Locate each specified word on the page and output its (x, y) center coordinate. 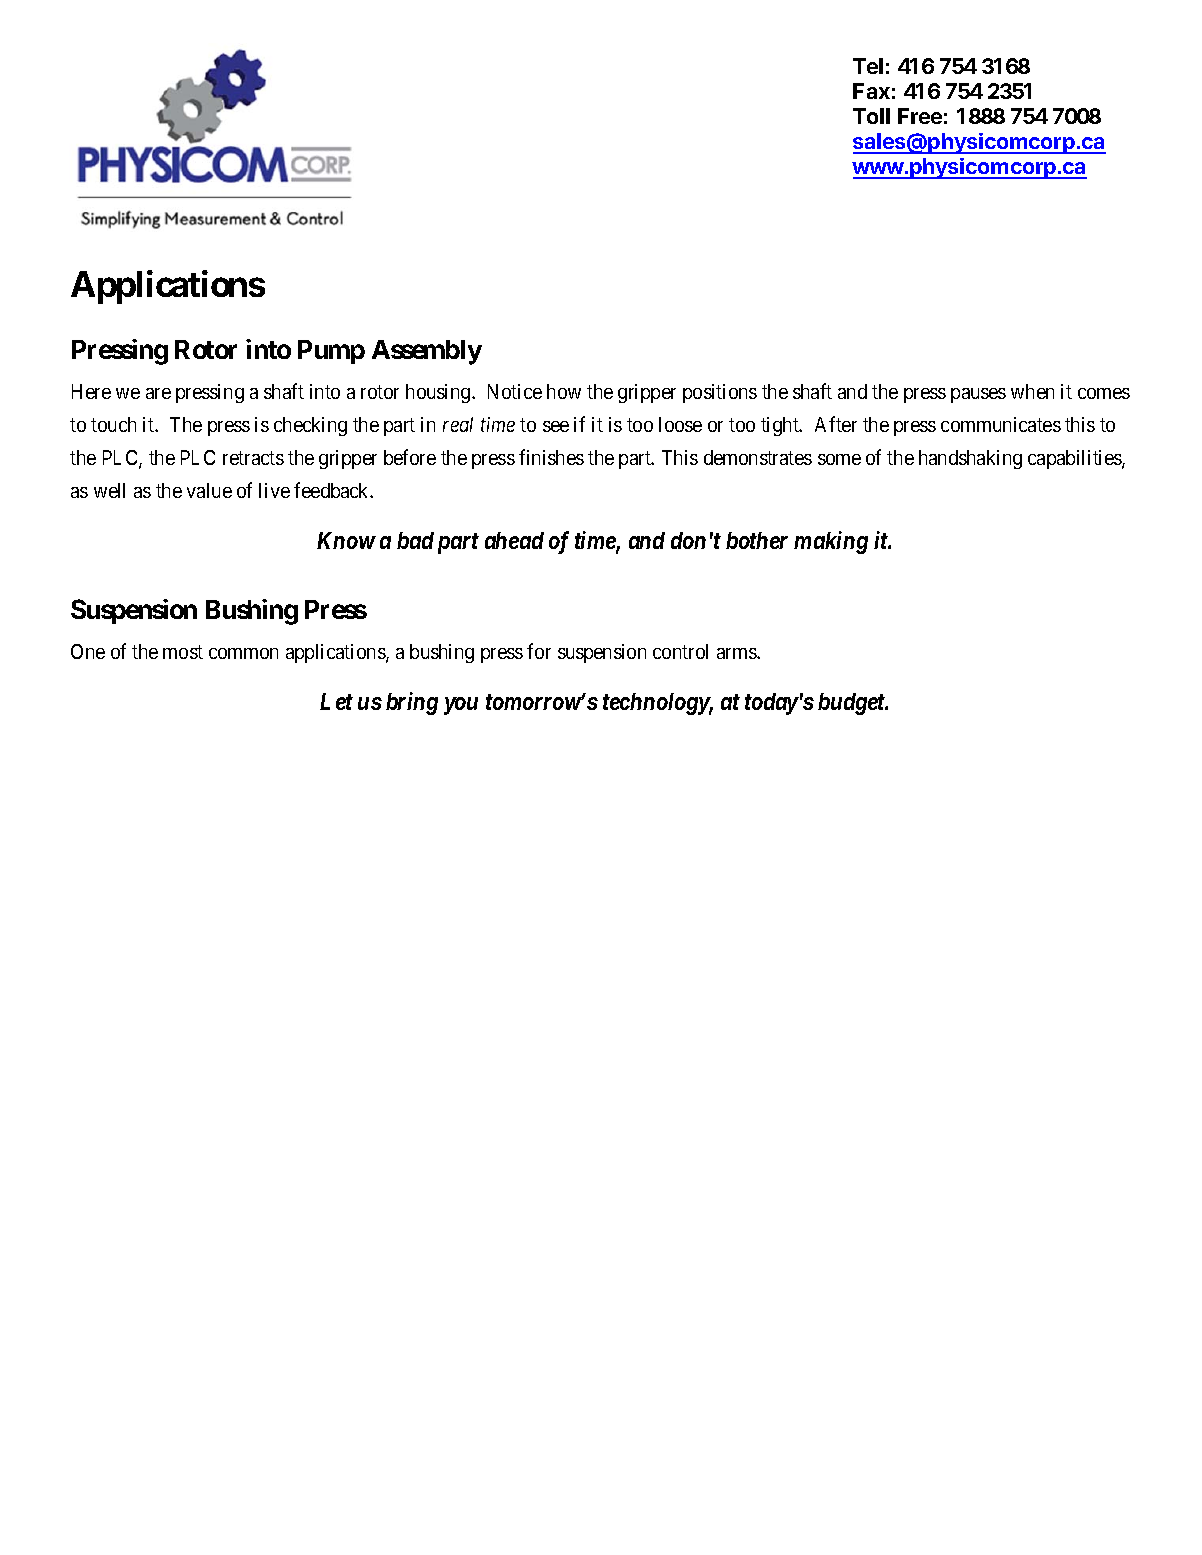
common (243, 653)
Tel (868, 66)
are (158, 393)
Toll (871, 116)
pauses (978, 395)
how (564, 391)
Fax (871, 91)
